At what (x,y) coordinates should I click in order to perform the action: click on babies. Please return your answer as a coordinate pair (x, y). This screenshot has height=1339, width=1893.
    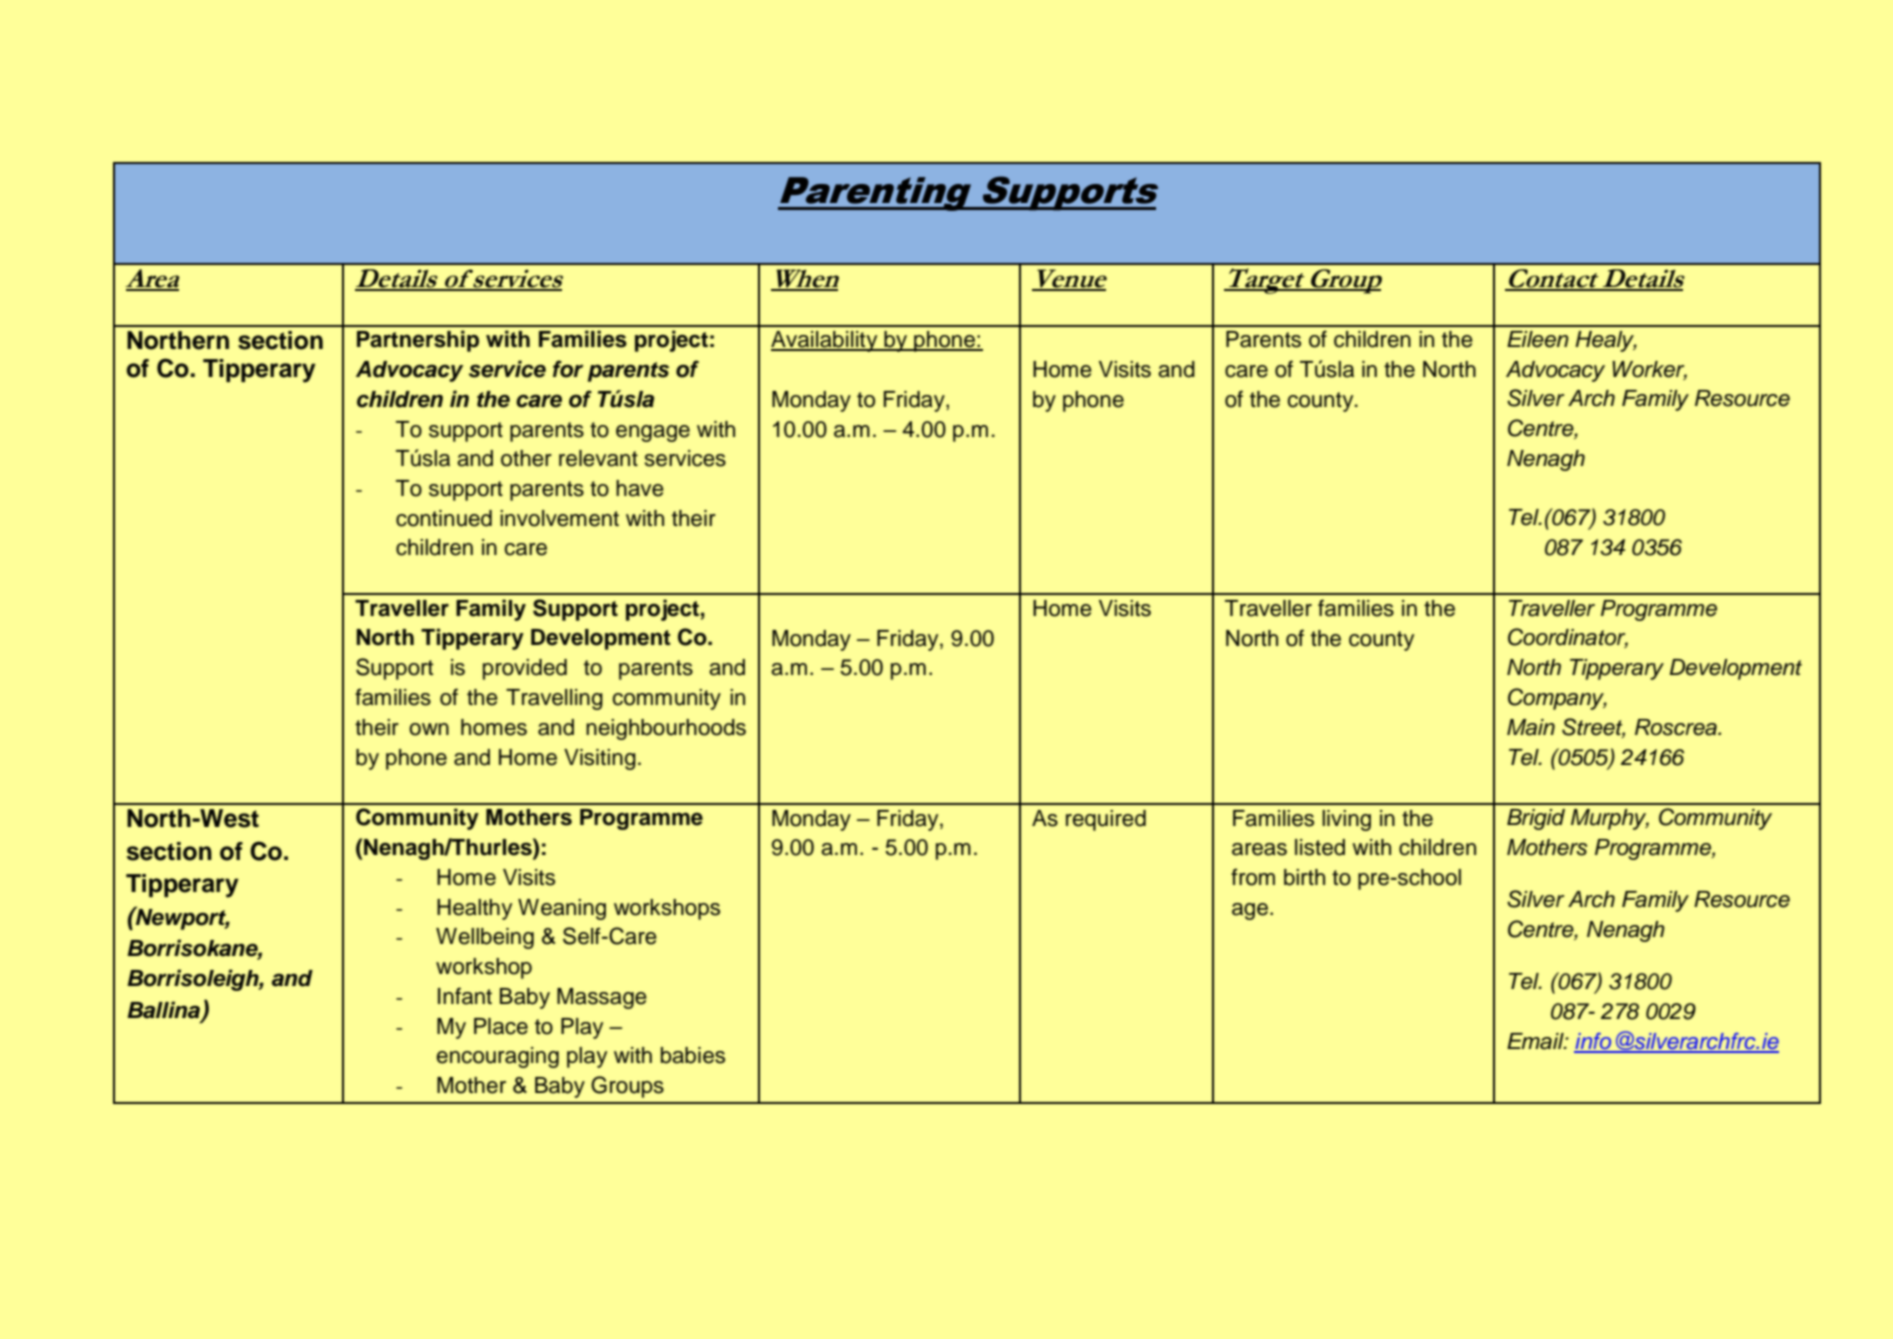
    Looking at the image, I should click on (693, 1055).
